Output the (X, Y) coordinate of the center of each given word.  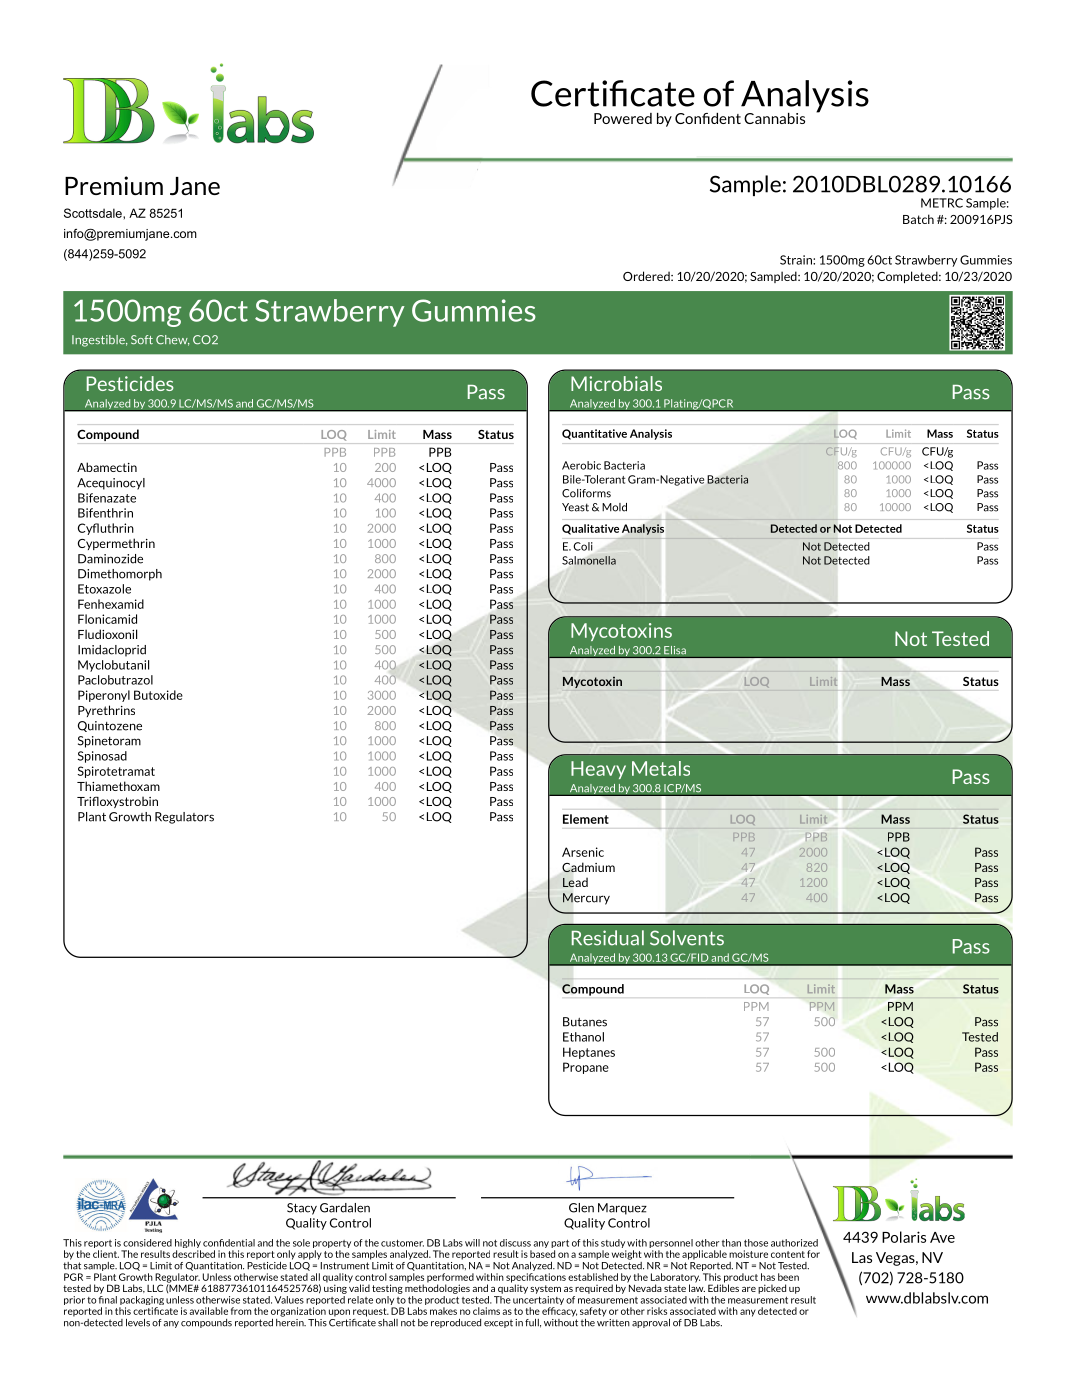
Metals (661, 768)
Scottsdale (94, 213)
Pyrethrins (106, 711)
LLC (155, 1288)
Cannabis (774, 118)
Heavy (598, 770)
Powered (623, 118)
